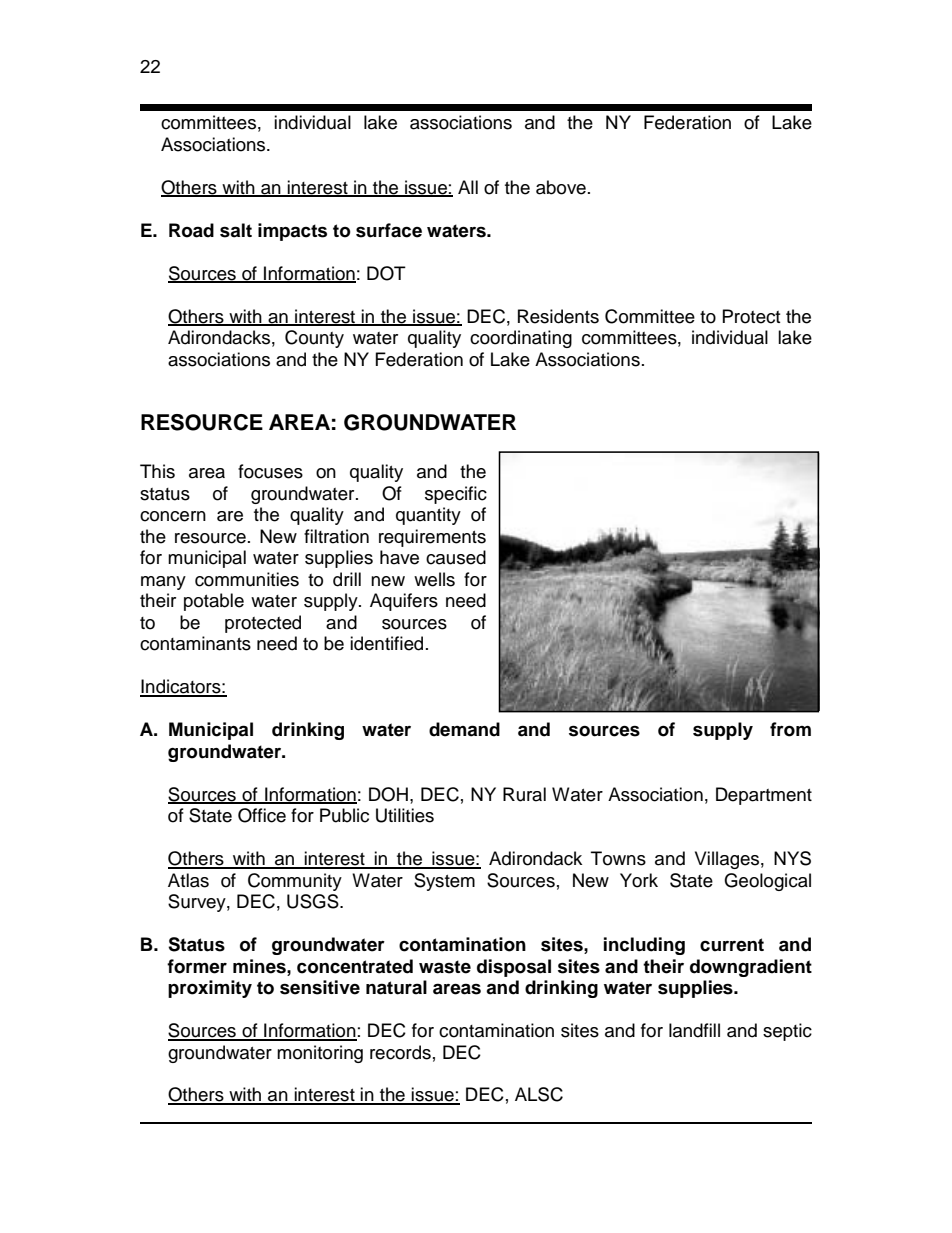 This document has width=952, height=1233. Describe the element at coordinates (434, 579) in the document. I see `wells` at that location.
